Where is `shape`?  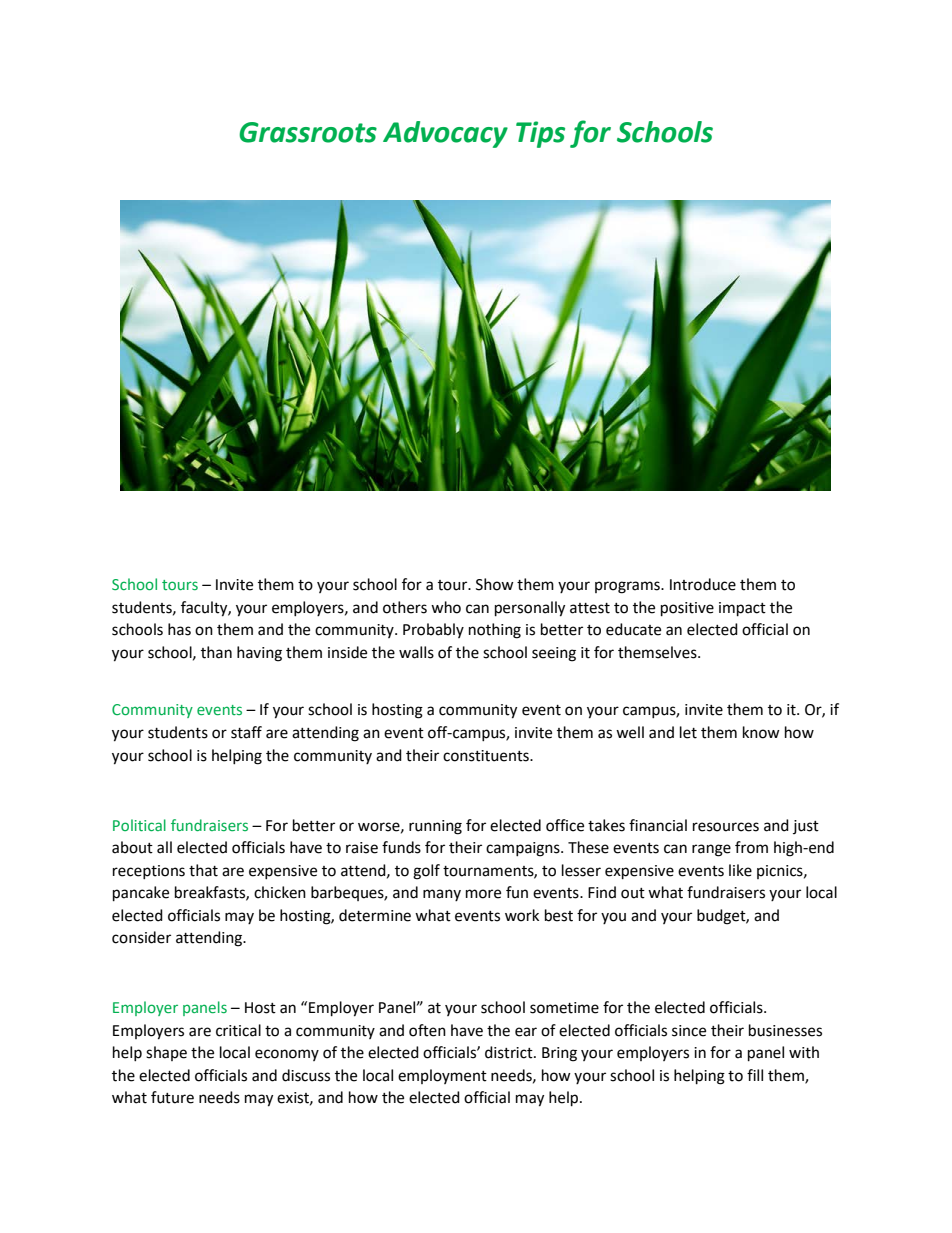
shape is located at coordinates (166, 1053).
